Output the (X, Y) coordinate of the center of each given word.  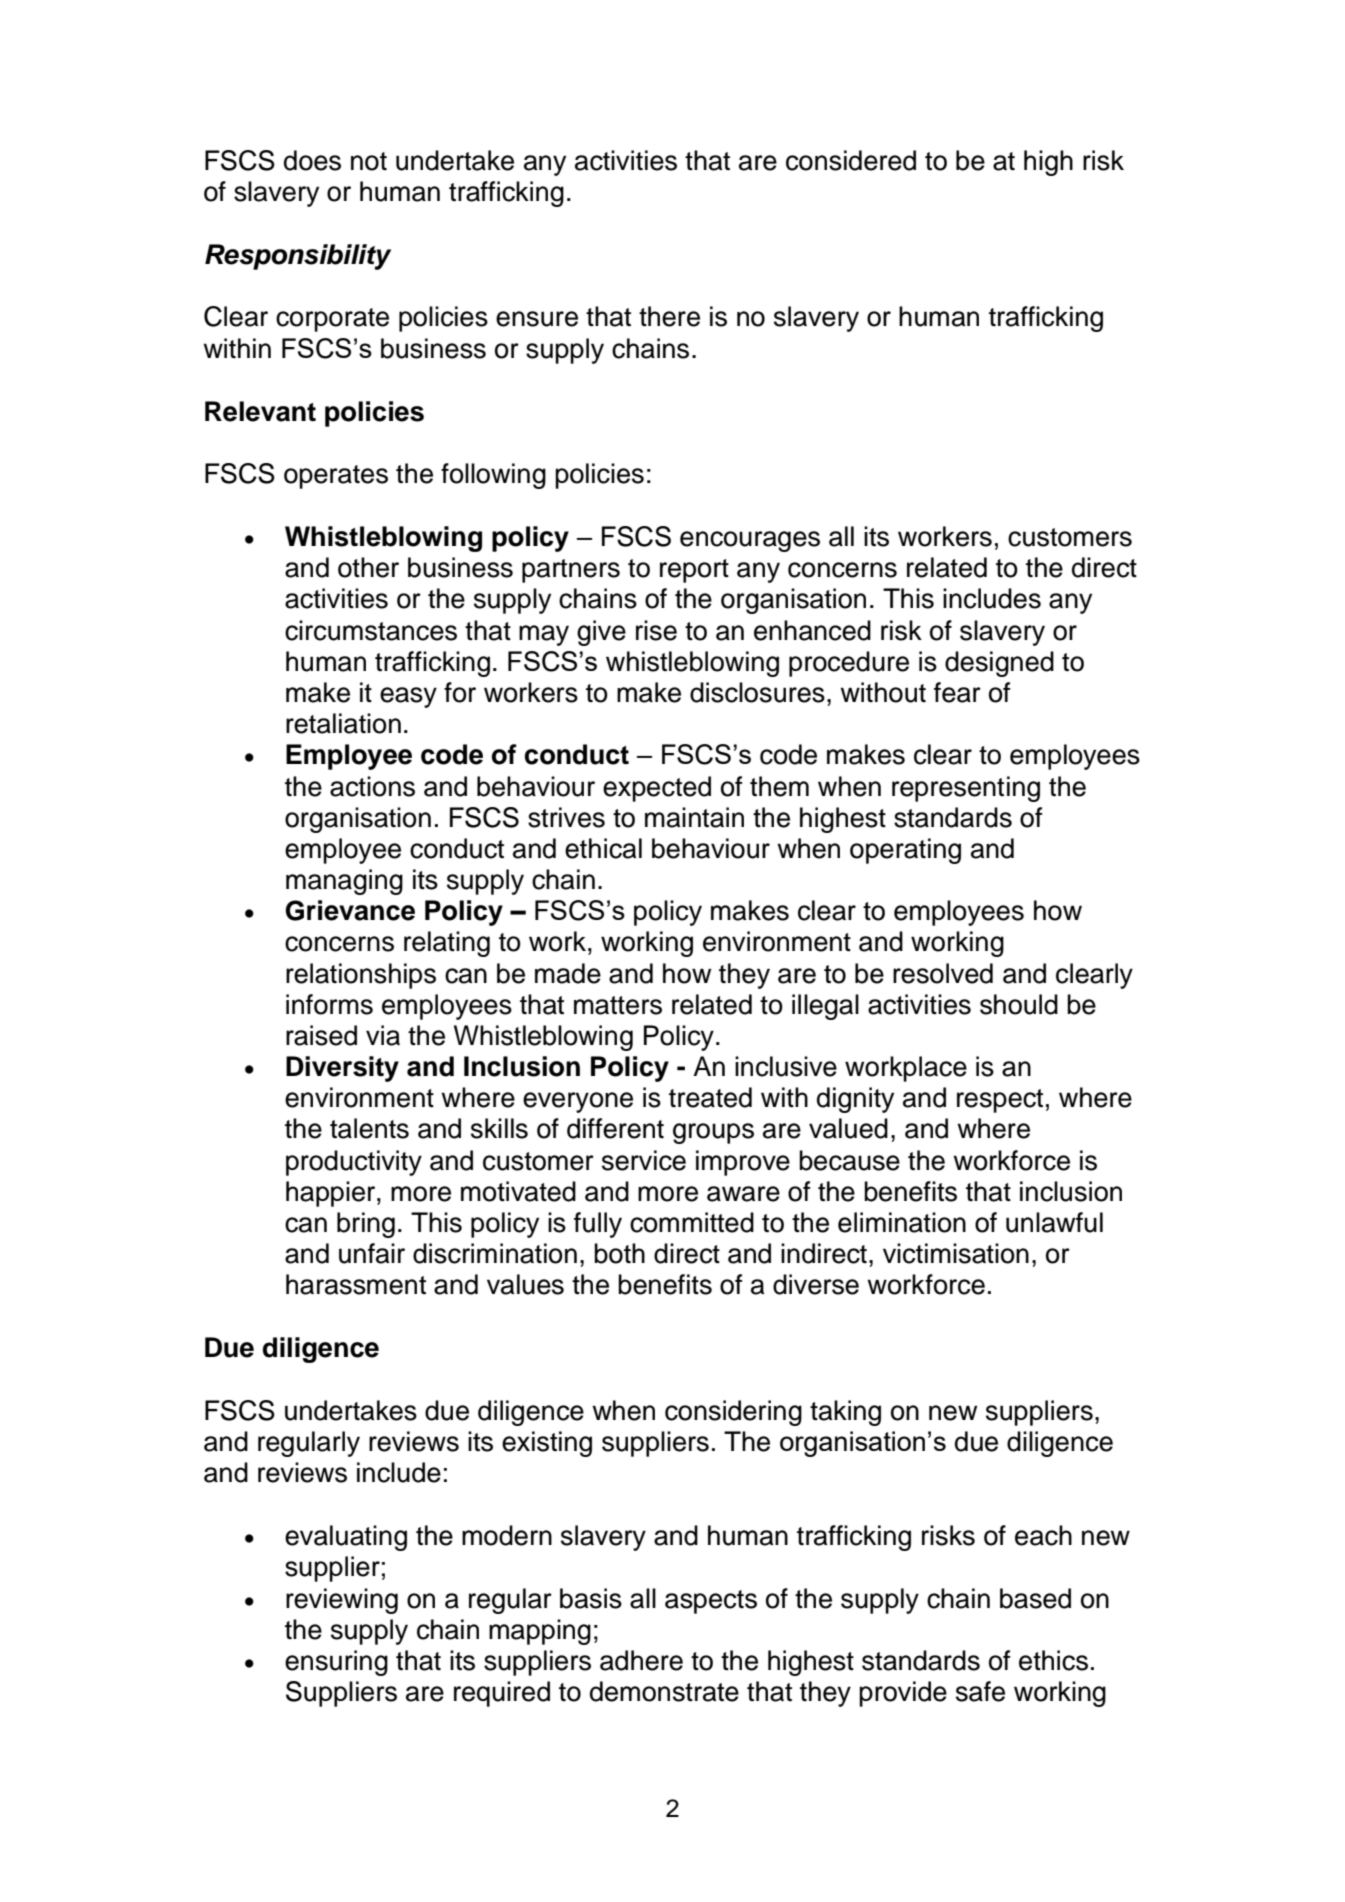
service (644, 1160)
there (669, 316)
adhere (641, 1660)
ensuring (336, 1663)
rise (656, 630)
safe (980, 1691)
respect (1000, 1101)
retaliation (343, 723)
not (369, 161)
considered (851, 160)
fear (957, 692)
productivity (354, 1163)
